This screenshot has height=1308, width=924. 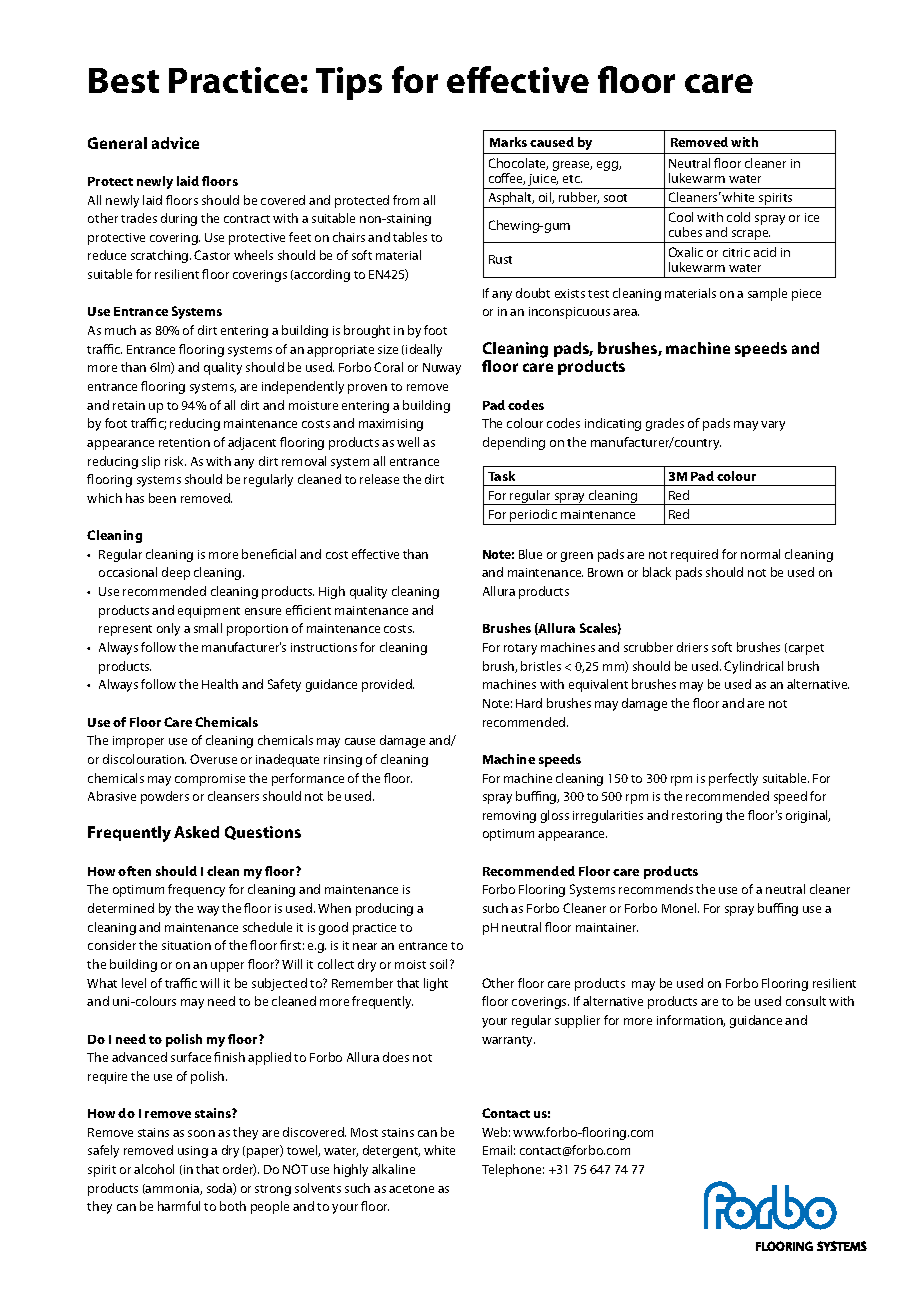 What do you see at coordinates (424, 350) in the screenshot?
I see `ideally` at bounding box center [424, 350].
